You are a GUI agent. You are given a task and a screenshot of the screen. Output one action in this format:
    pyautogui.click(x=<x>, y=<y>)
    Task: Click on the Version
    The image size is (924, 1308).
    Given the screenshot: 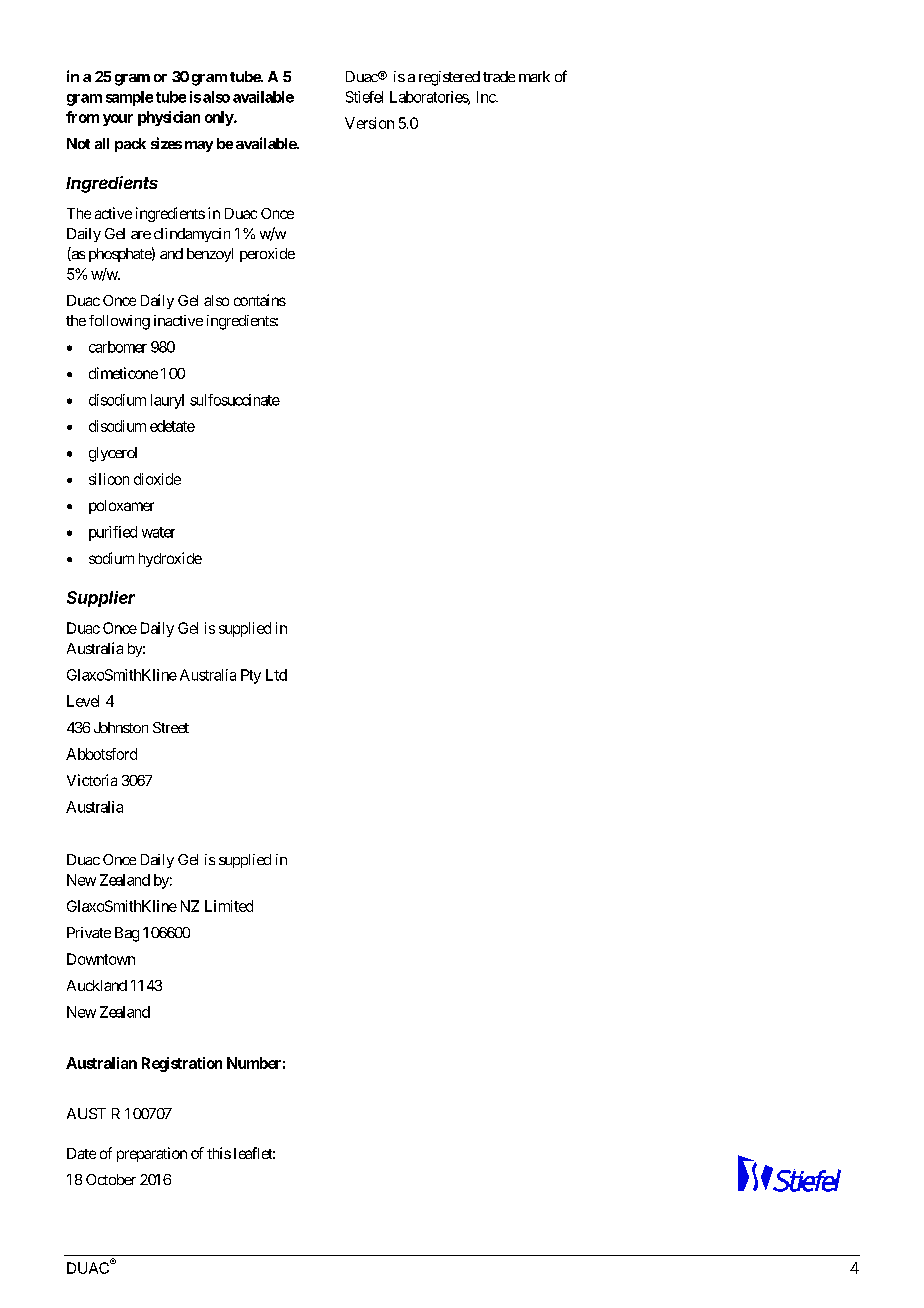 What is the action you would take?
    pyautogui.click(x=369, y=123)
